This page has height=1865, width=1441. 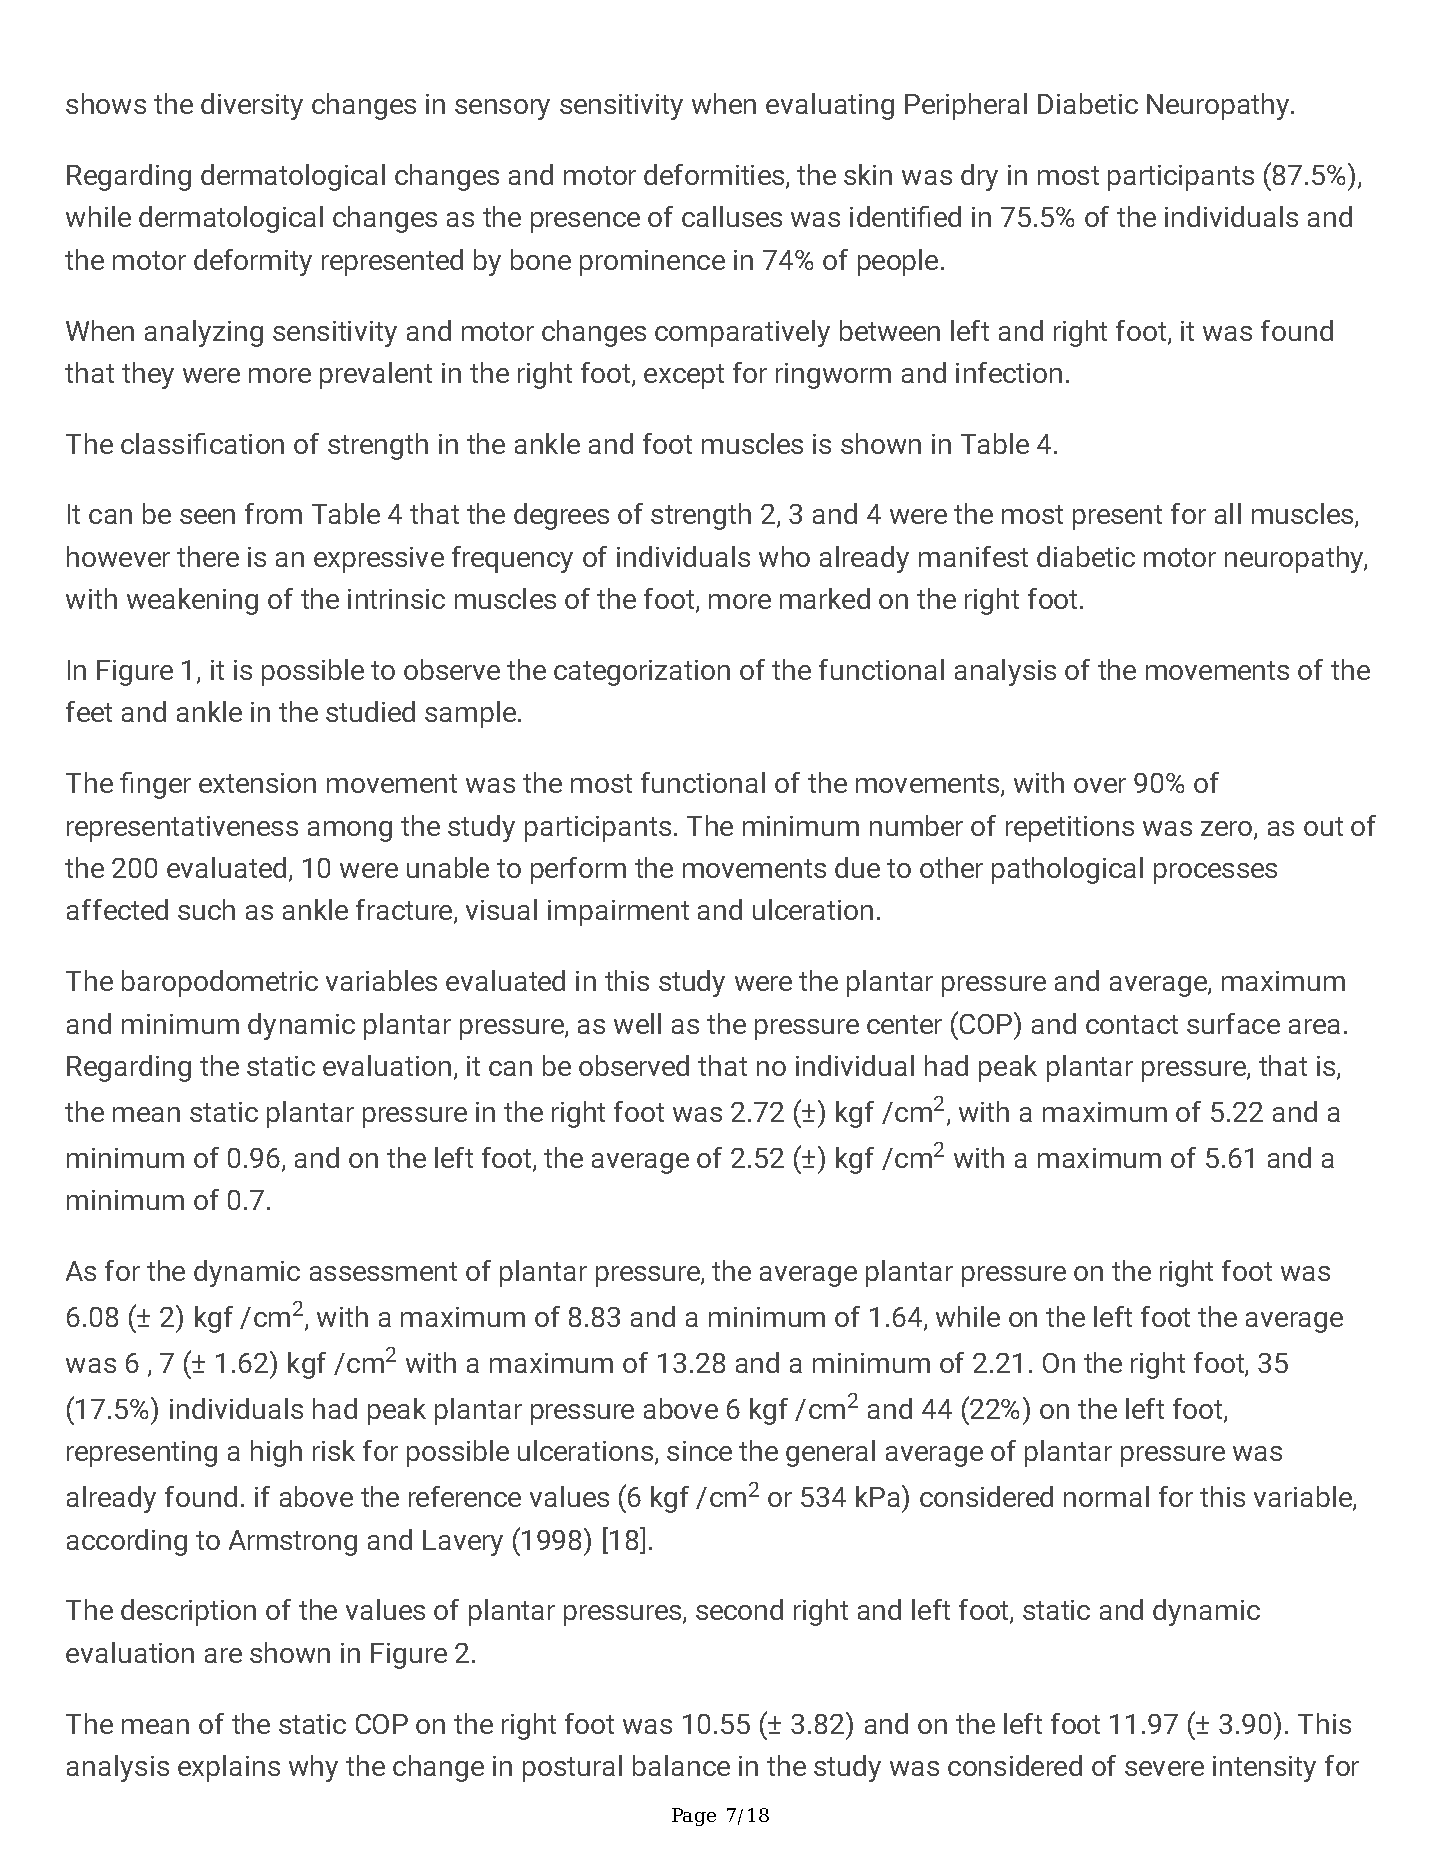 I want to click on extension, so click(x=257, y=783).
